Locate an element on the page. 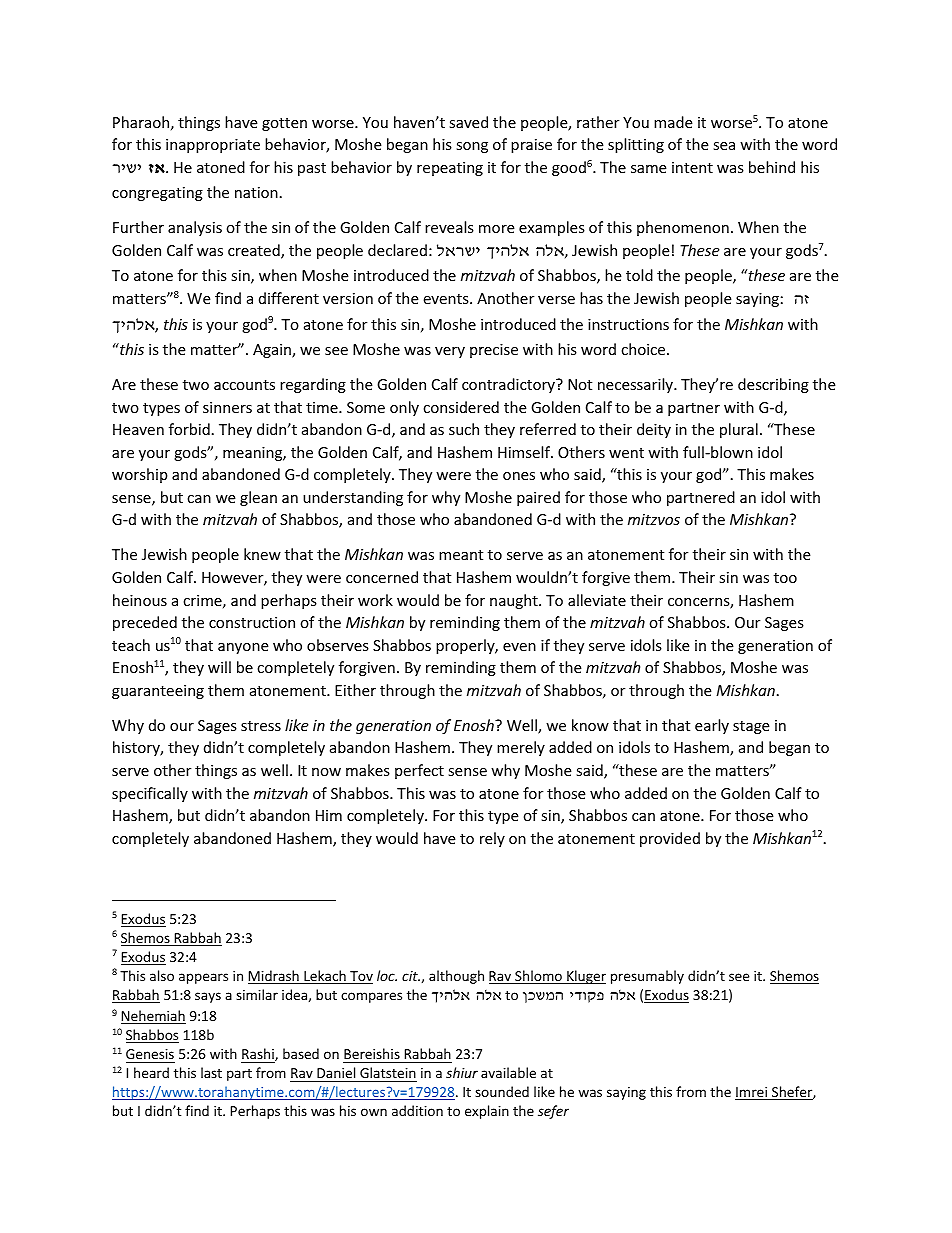 The image size is (952, 1233). song is located at coordinates (472, 147).
